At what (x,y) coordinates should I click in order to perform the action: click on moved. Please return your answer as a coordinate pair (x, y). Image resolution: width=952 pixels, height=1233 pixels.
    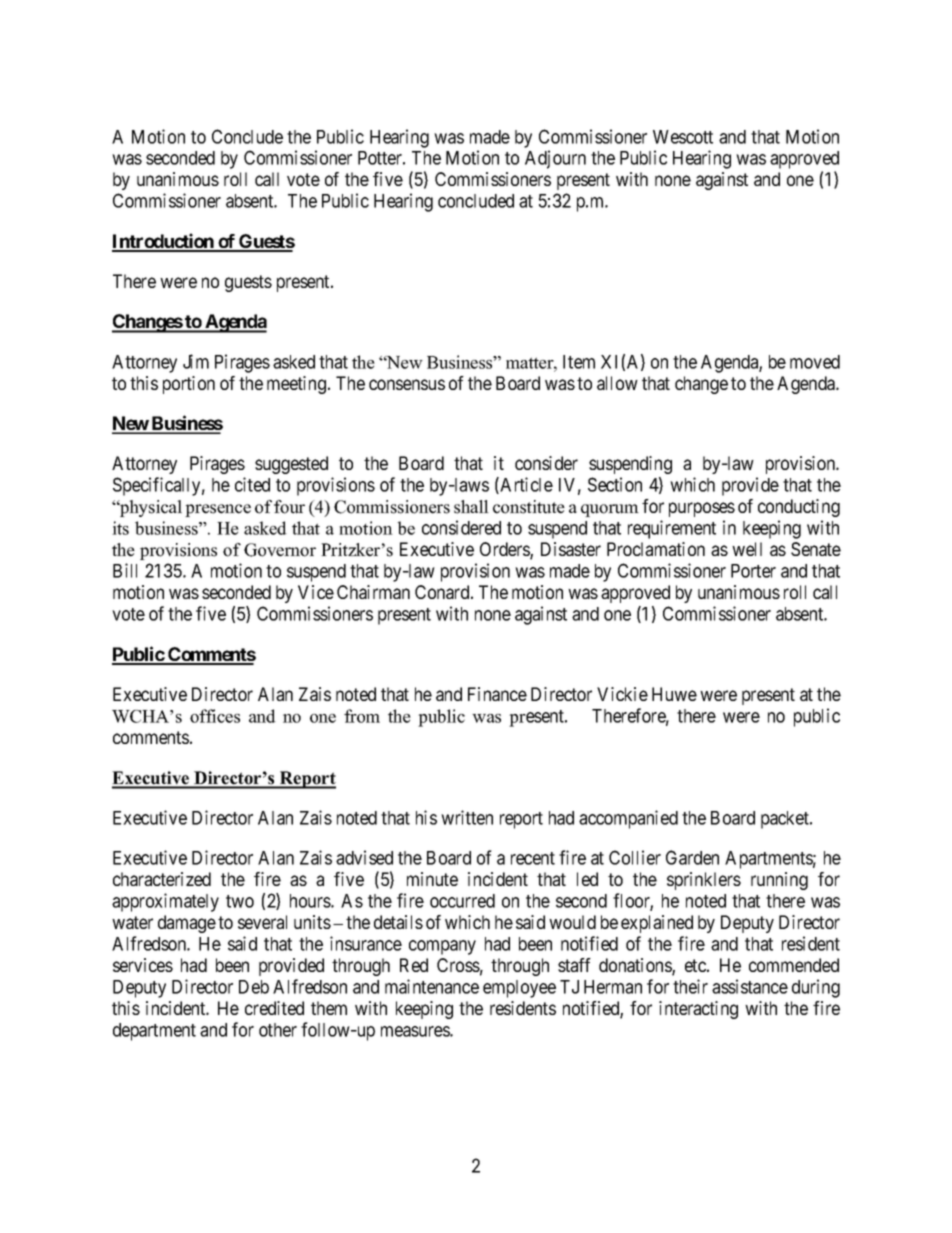
    Looking at the image, I should click on (815, 362).
